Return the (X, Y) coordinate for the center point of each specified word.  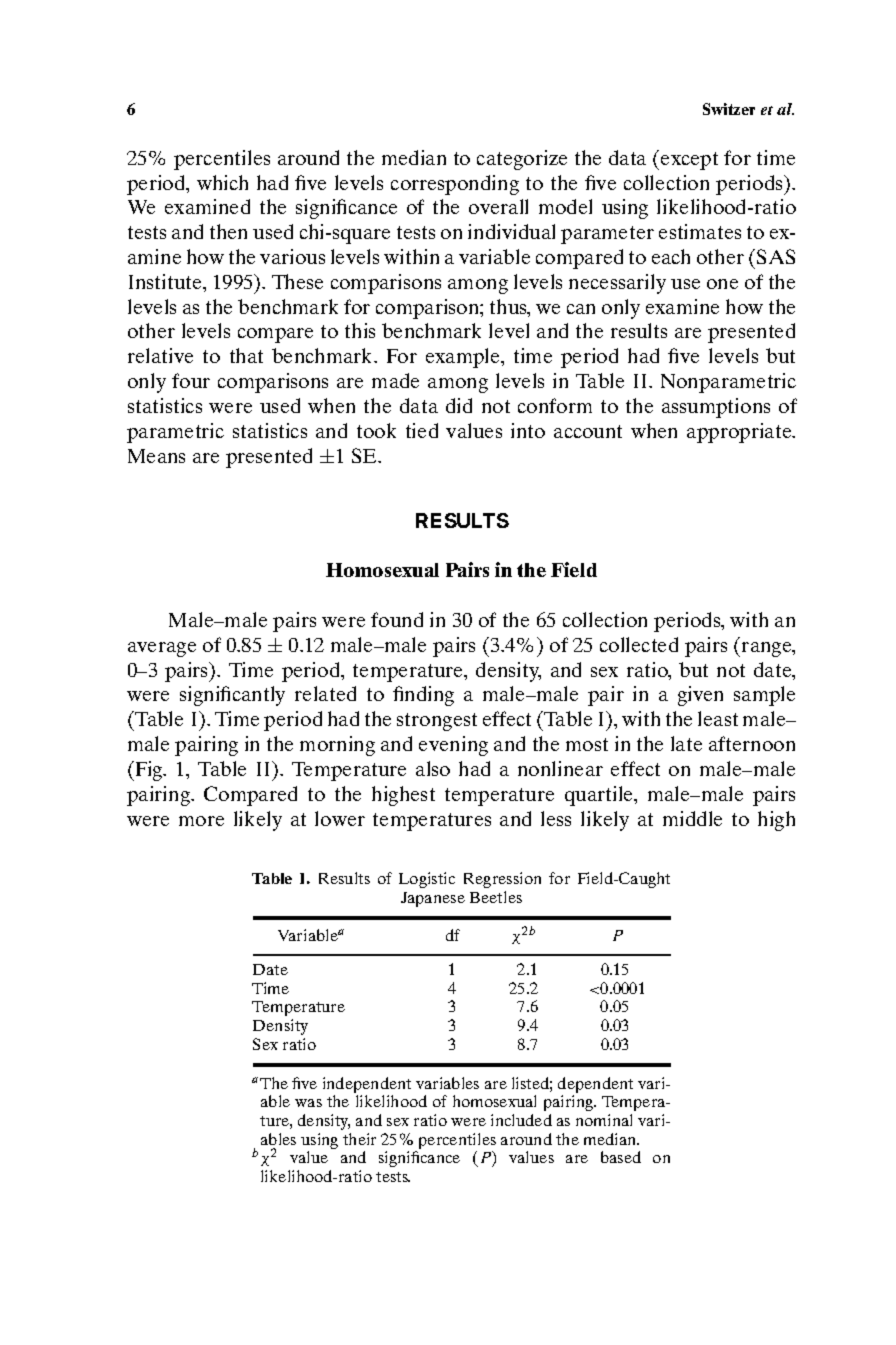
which (222, 182)
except (689, 161)
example (464, 358)
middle (692, 818)
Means (156, 456)
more (201, 821)
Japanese (433, 899)
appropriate (740, 433)
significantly (232, 696)
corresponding (455, 185)
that (246, 355)
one (722, 284)
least (718, 718)
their (359, 1139)
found (397, 619)
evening (453, 746)
